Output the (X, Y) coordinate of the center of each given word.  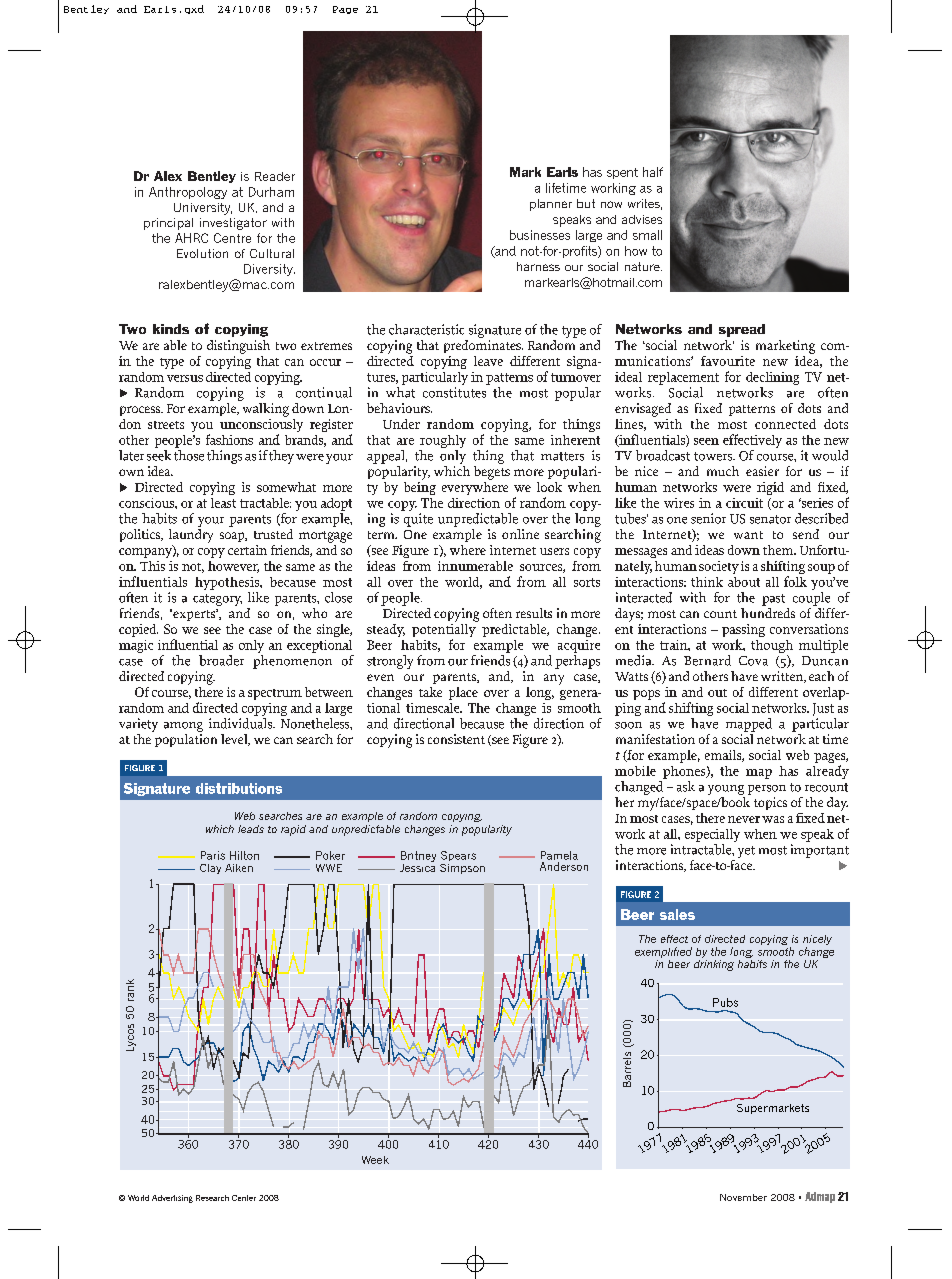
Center (244, 1198)
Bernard (707, 660)
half (653, 172)
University (203, 209)
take (430, 692)
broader (221, 660)
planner (551, 205)
